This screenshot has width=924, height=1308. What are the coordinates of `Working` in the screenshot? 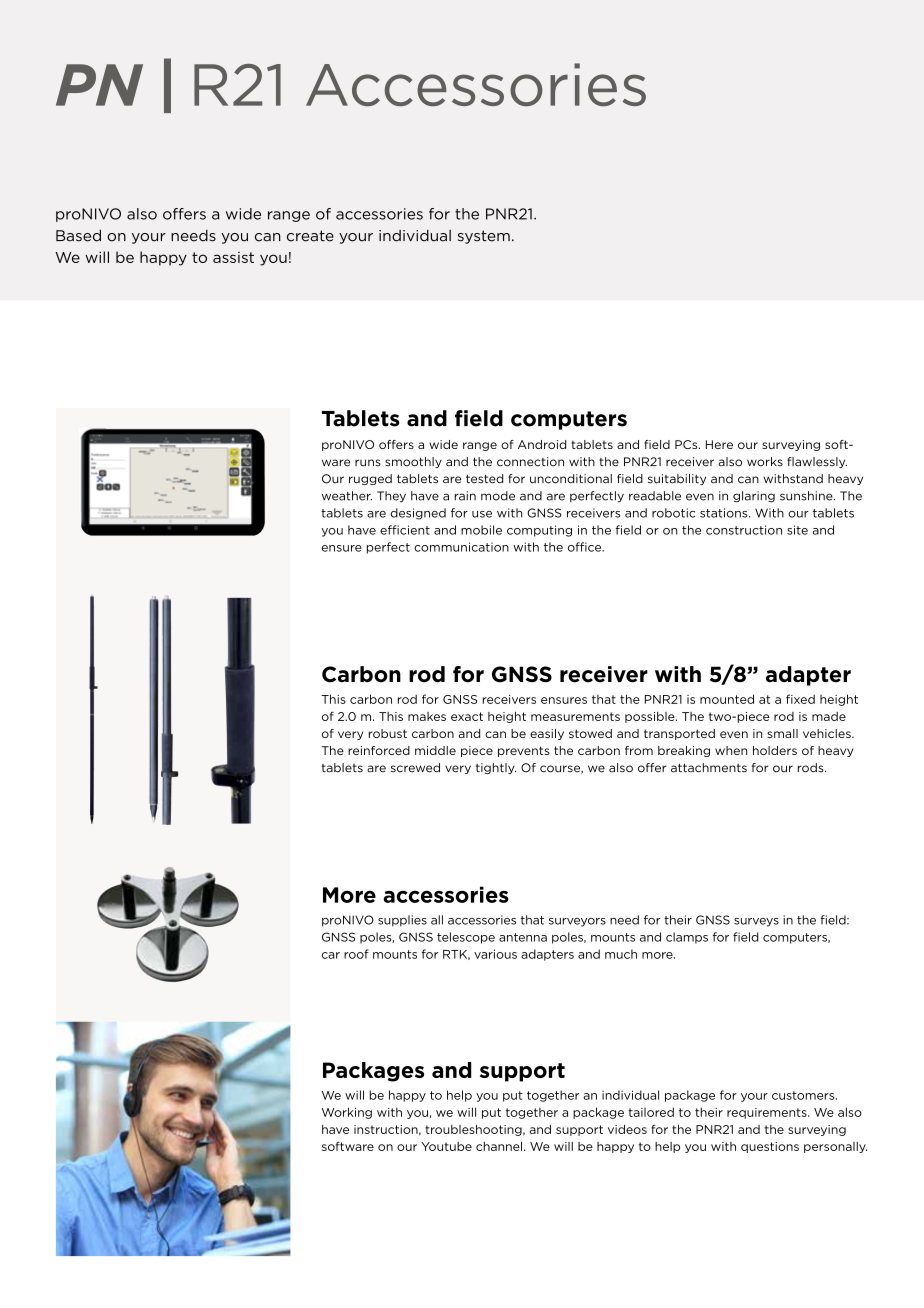 It's located at (347, 1113).
